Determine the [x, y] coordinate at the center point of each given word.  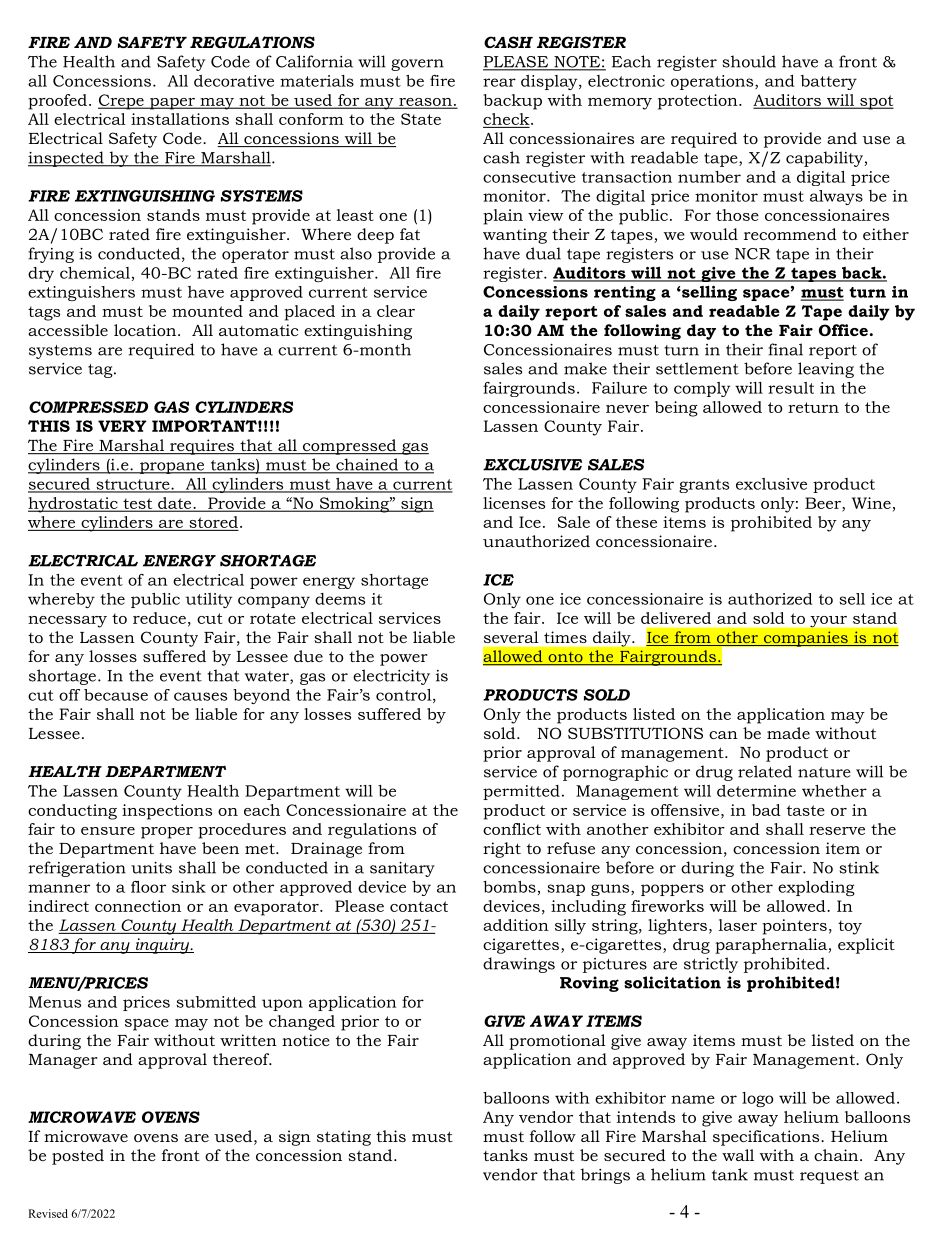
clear [396, 311]
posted [78, 1157]
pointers [794, 927]
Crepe [122, 102]
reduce [159, 618]
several [511, 637]
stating [344, 1138]
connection [138, 906]
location [146, 330]
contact [419, 906]
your [828, 622]
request [829, 1177]
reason [425, 103]
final [785, 349]
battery [829, 82]
